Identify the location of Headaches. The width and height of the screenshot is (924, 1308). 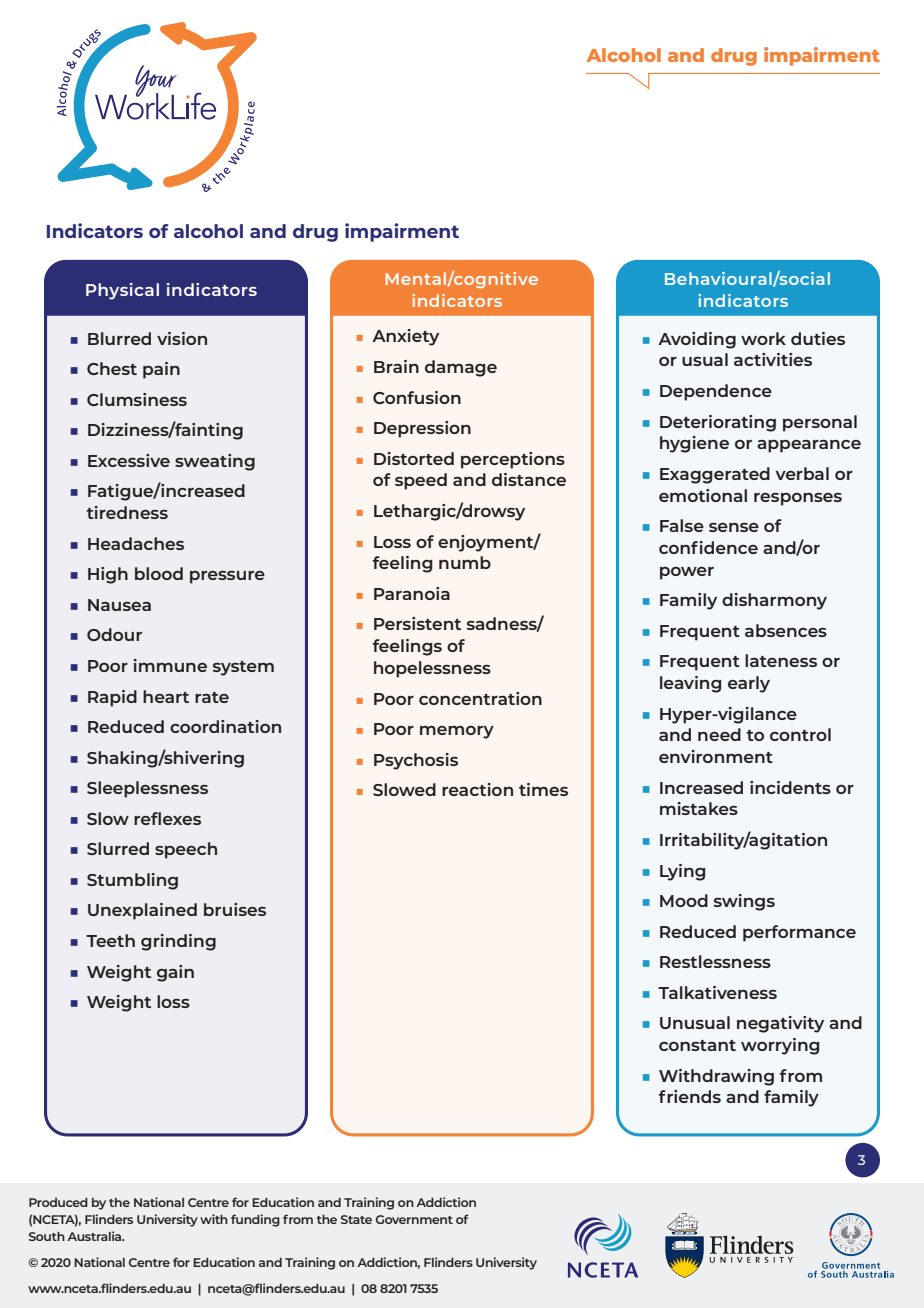
(136, 543).
